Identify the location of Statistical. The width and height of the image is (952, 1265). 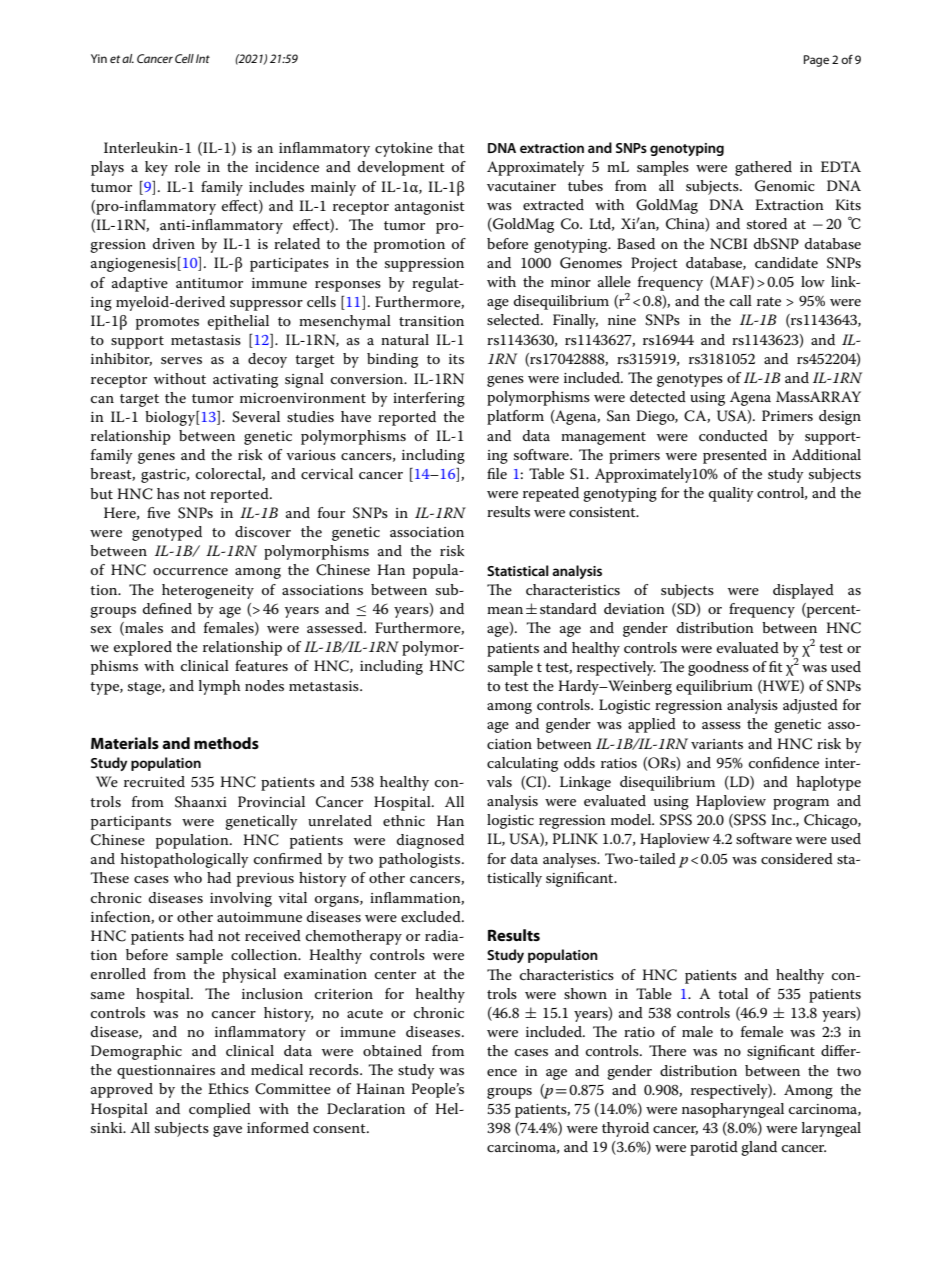
(518, 570).
